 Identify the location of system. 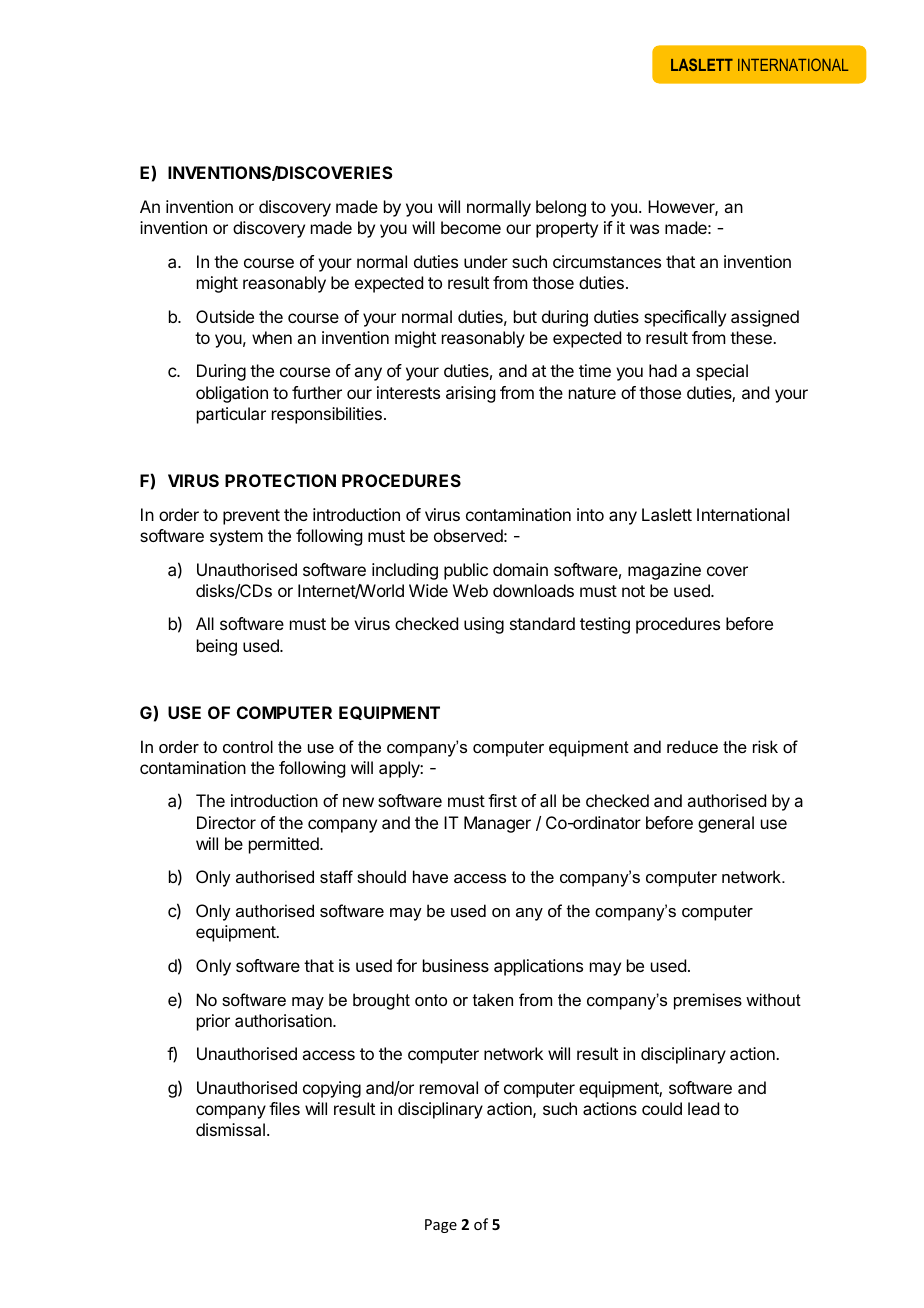
(236, 538).
